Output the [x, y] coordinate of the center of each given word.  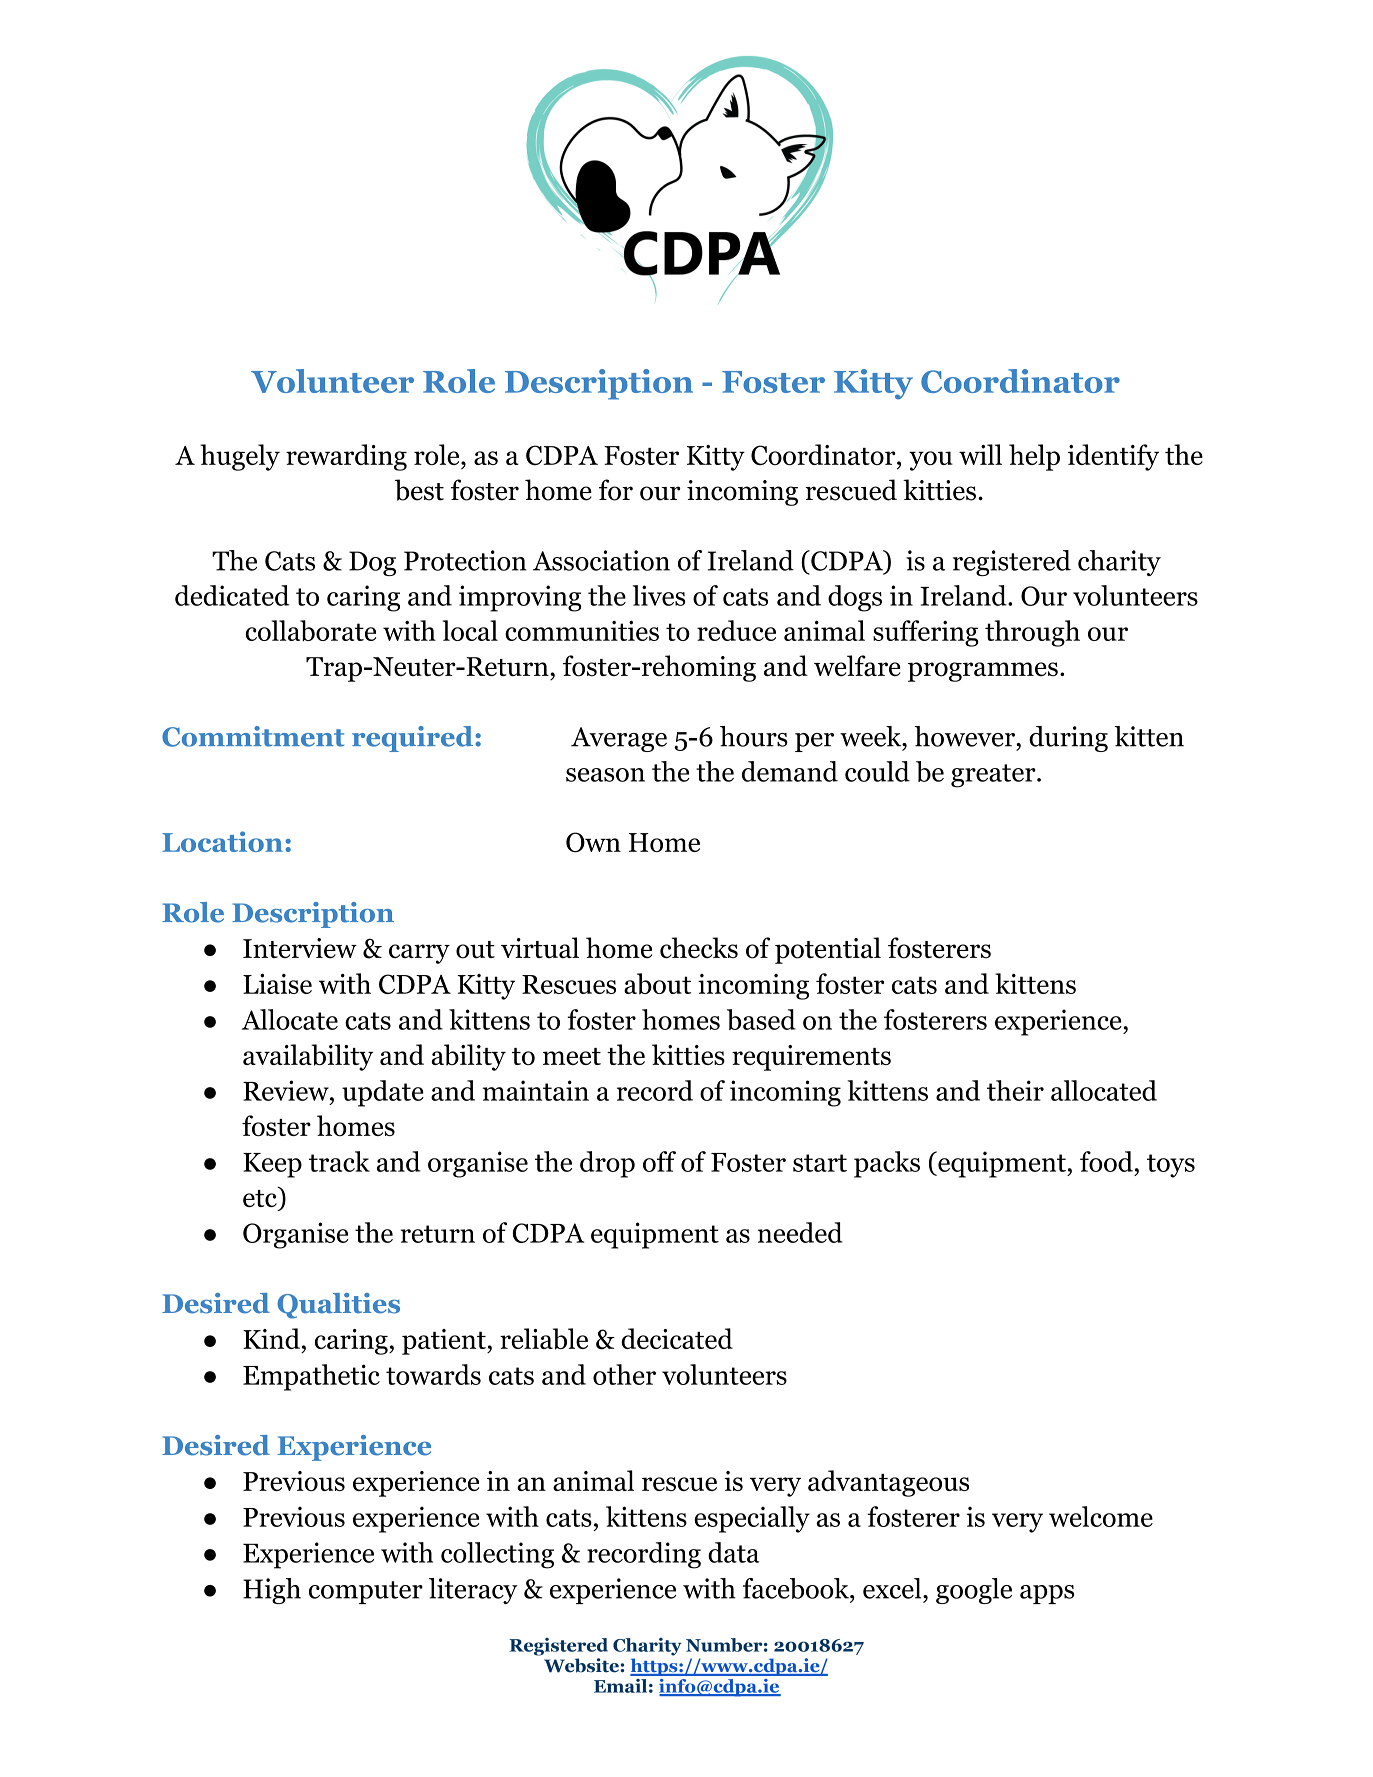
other [624, 1374]
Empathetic [311, 1377]
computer [366, 1592]
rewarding [346, 457]
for [616, 490]
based [761, 1019]
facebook [797, 1588]
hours [754, 736]
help [1034, 457]
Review [287, 1090]
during [1068, 739]
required [414, 739]
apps [1047, 1594]
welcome [1101, 1516]
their [1015, 1090]
